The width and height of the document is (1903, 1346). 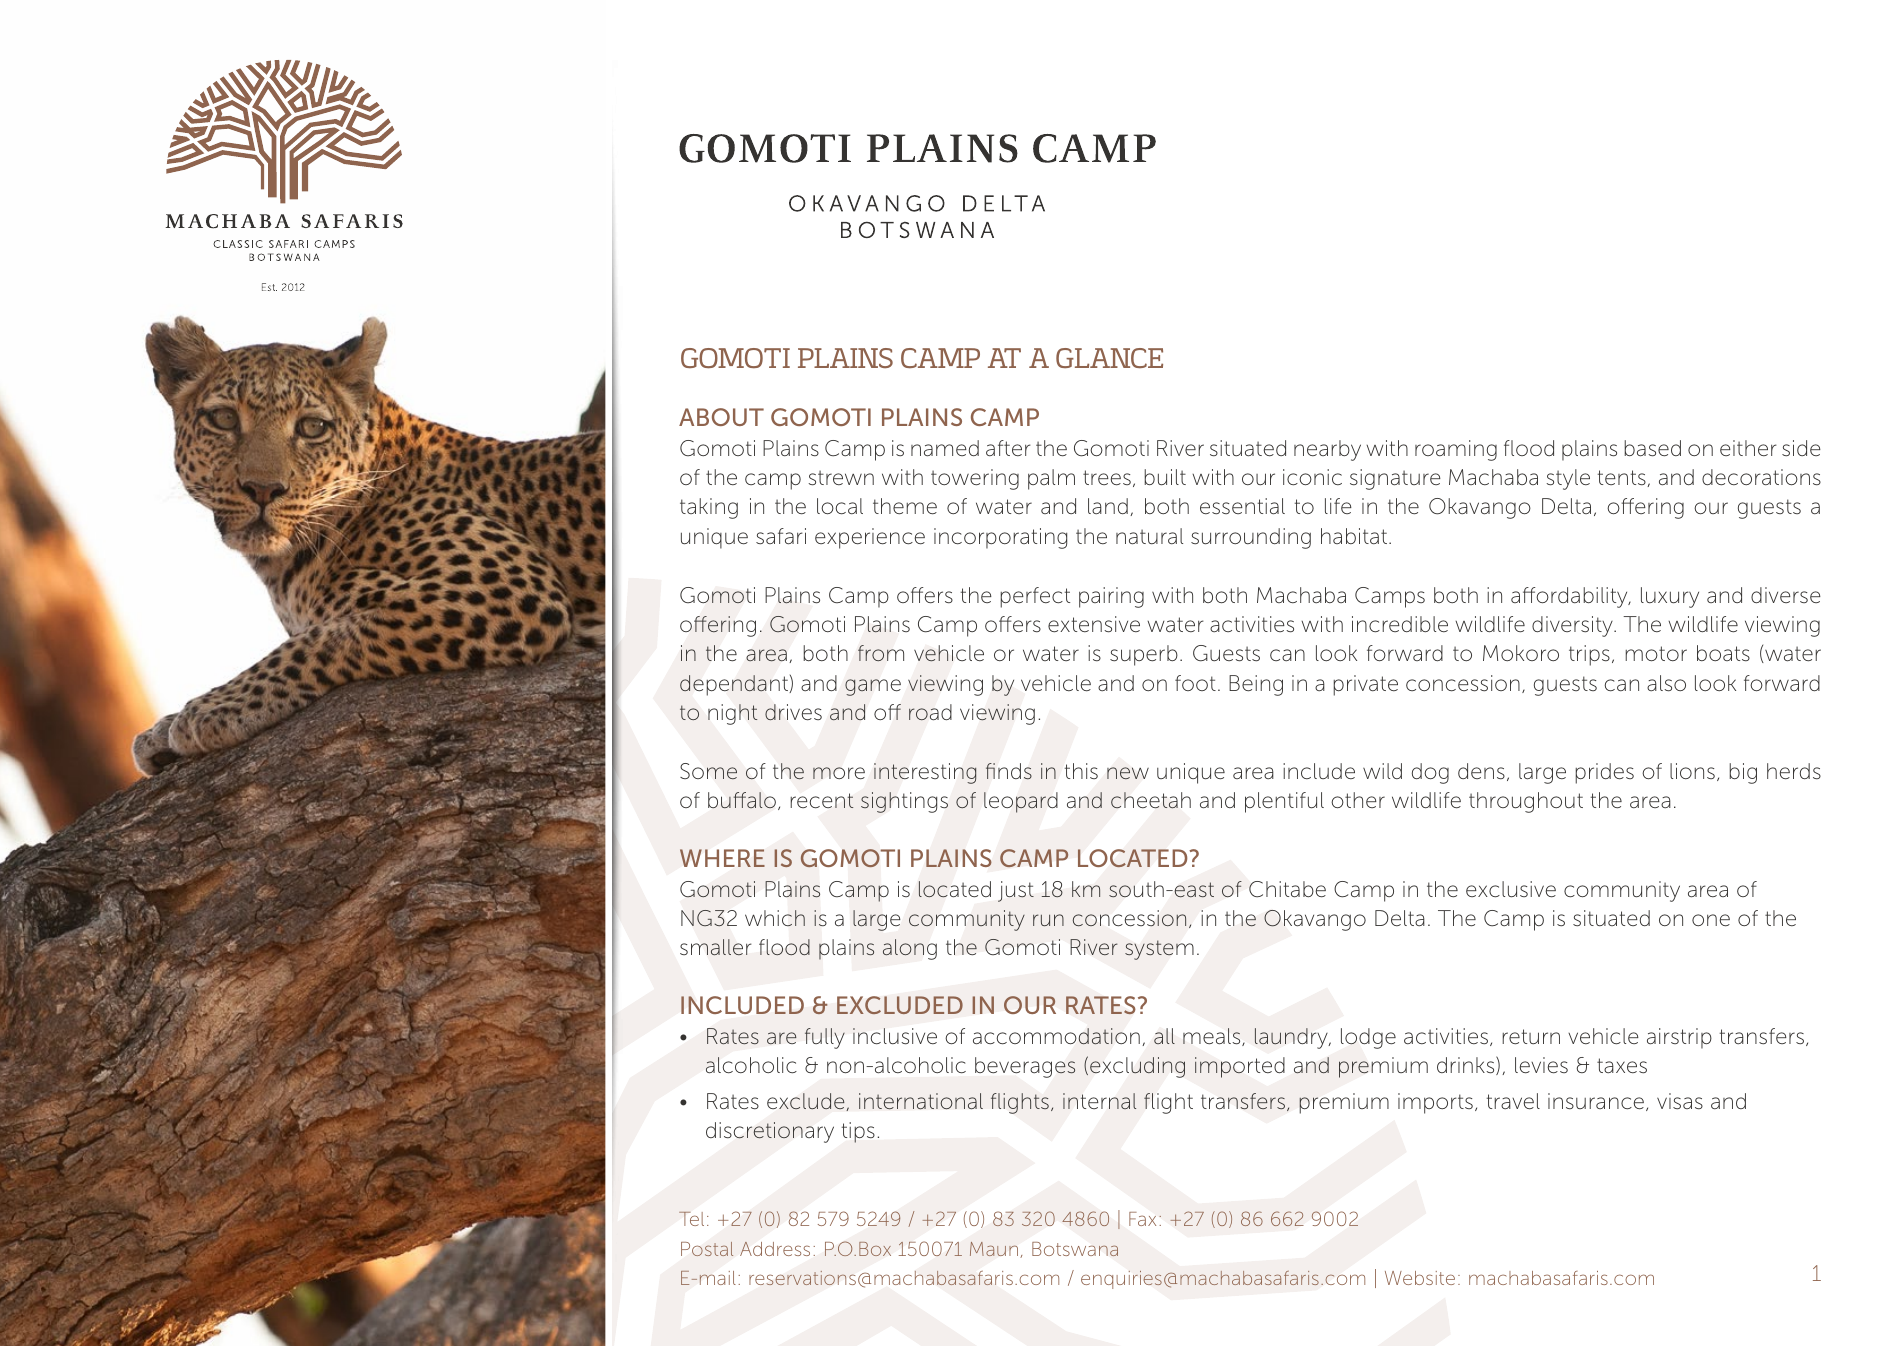 What do you see at coordinates (1711, 920) in the document?
I see `one` at bounding box center [1711, 920].
